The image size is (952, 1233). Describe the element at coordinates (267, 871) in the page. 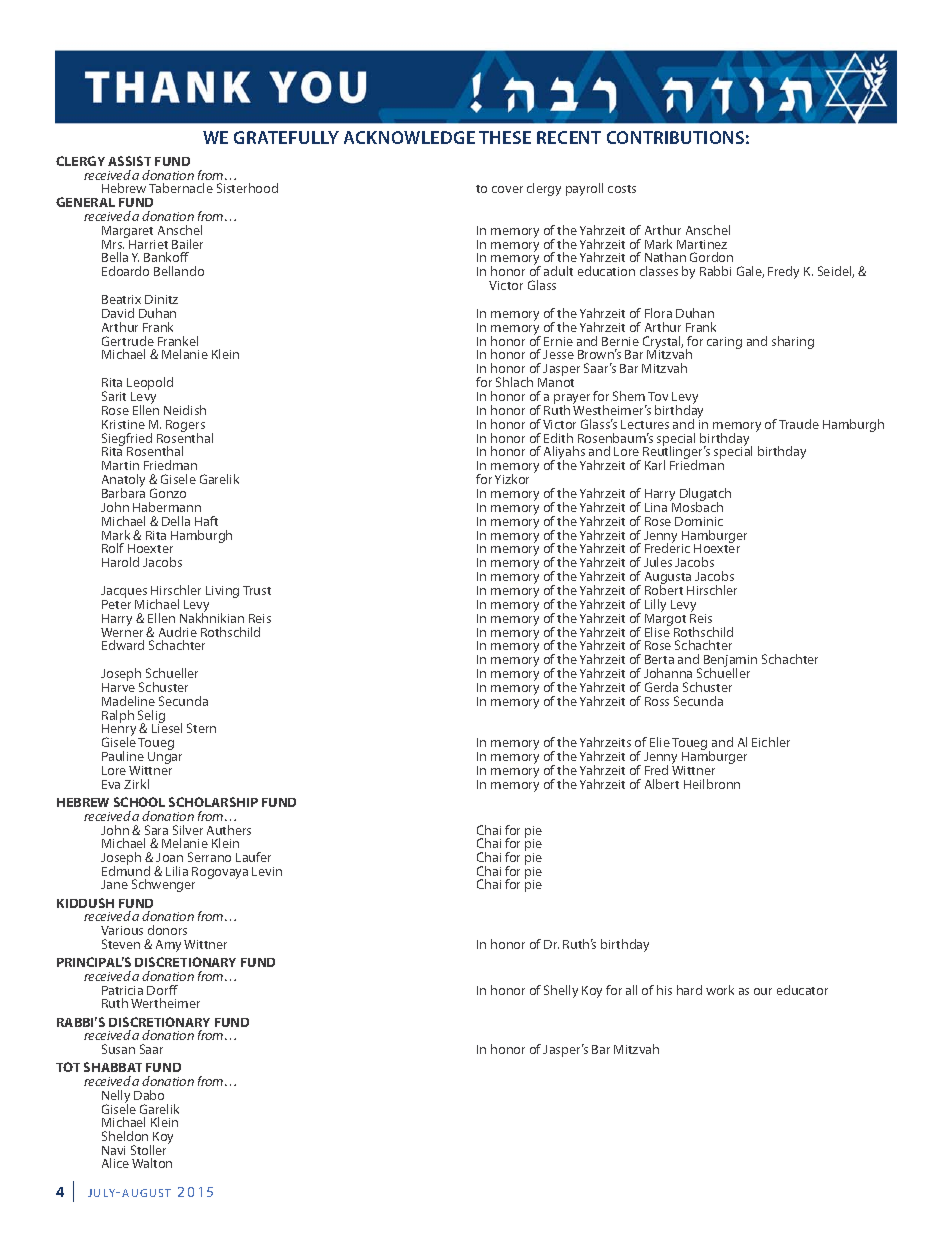

I see `levin` at that location.
